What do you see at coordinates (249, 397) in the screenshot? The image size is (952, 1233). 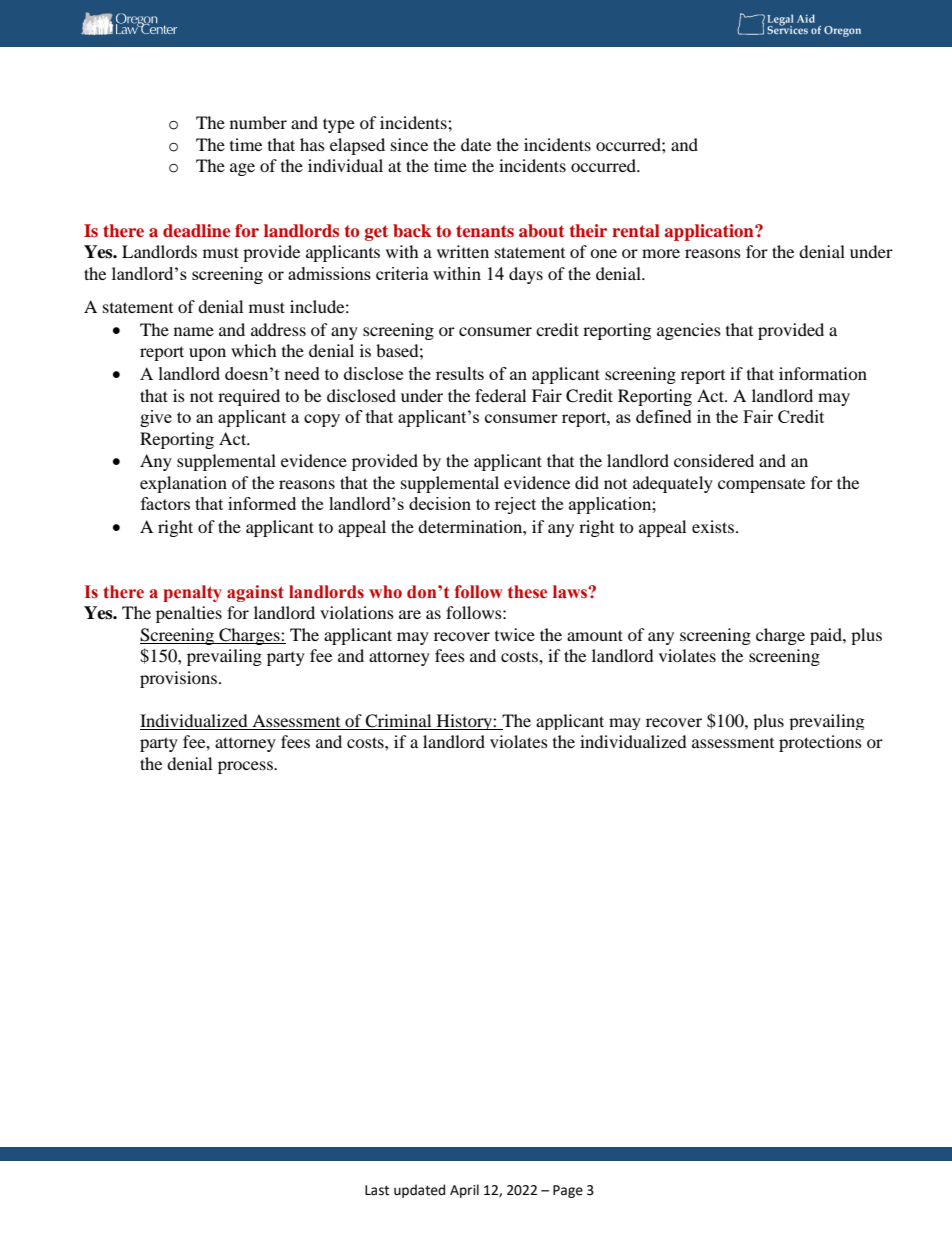 I see `required` at bounding box center [249, 397].
